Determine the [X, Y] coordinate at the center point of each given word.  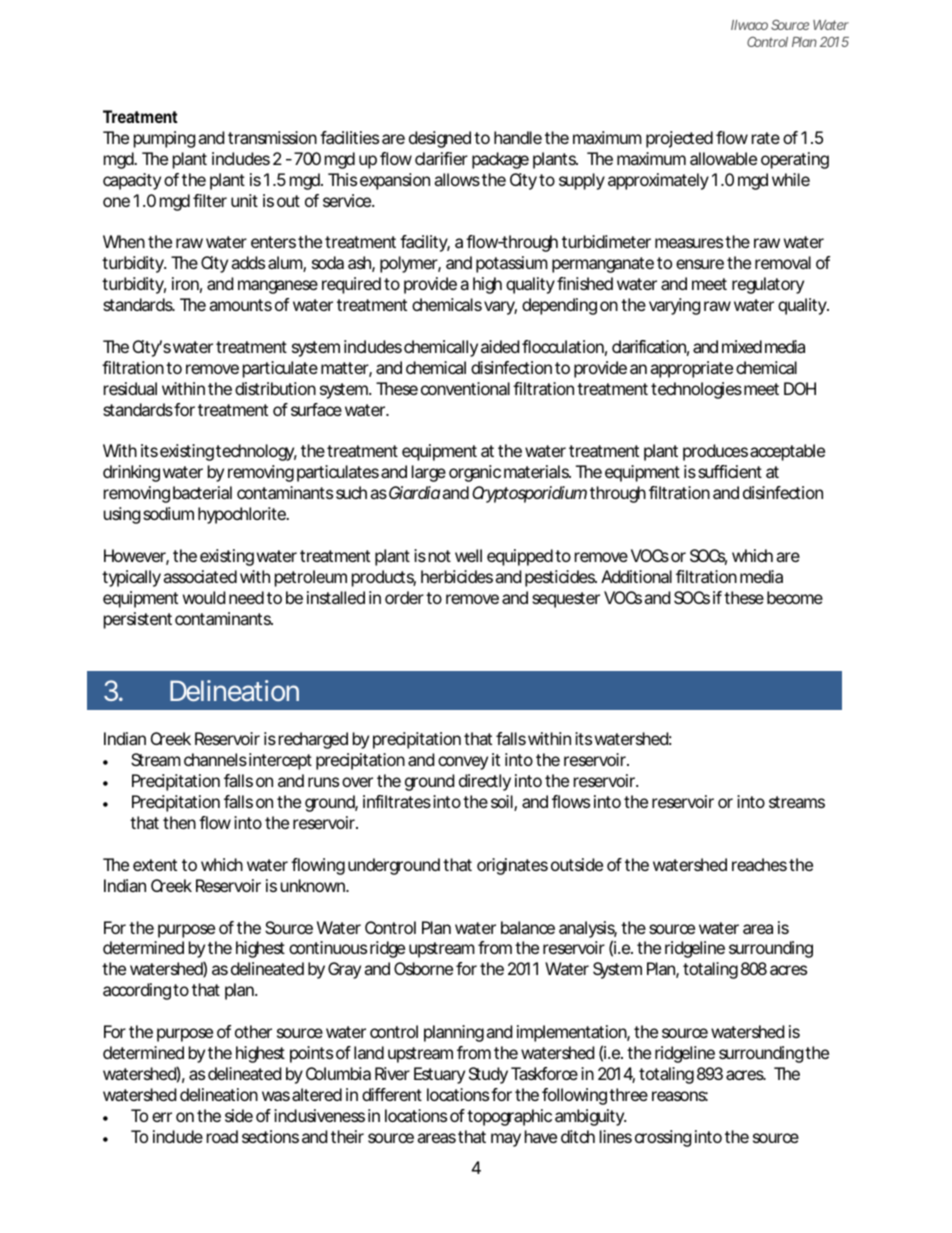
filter [210, 200]
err [162, 1117]
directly [485, 782]
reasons [680, 1096]
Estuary [439, 1075]
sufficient [730, 471]
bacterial [202, 492]
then [179, 822]
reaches [759, 864]
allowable [723, 158]
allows [457, 179]
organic [475, 473]
